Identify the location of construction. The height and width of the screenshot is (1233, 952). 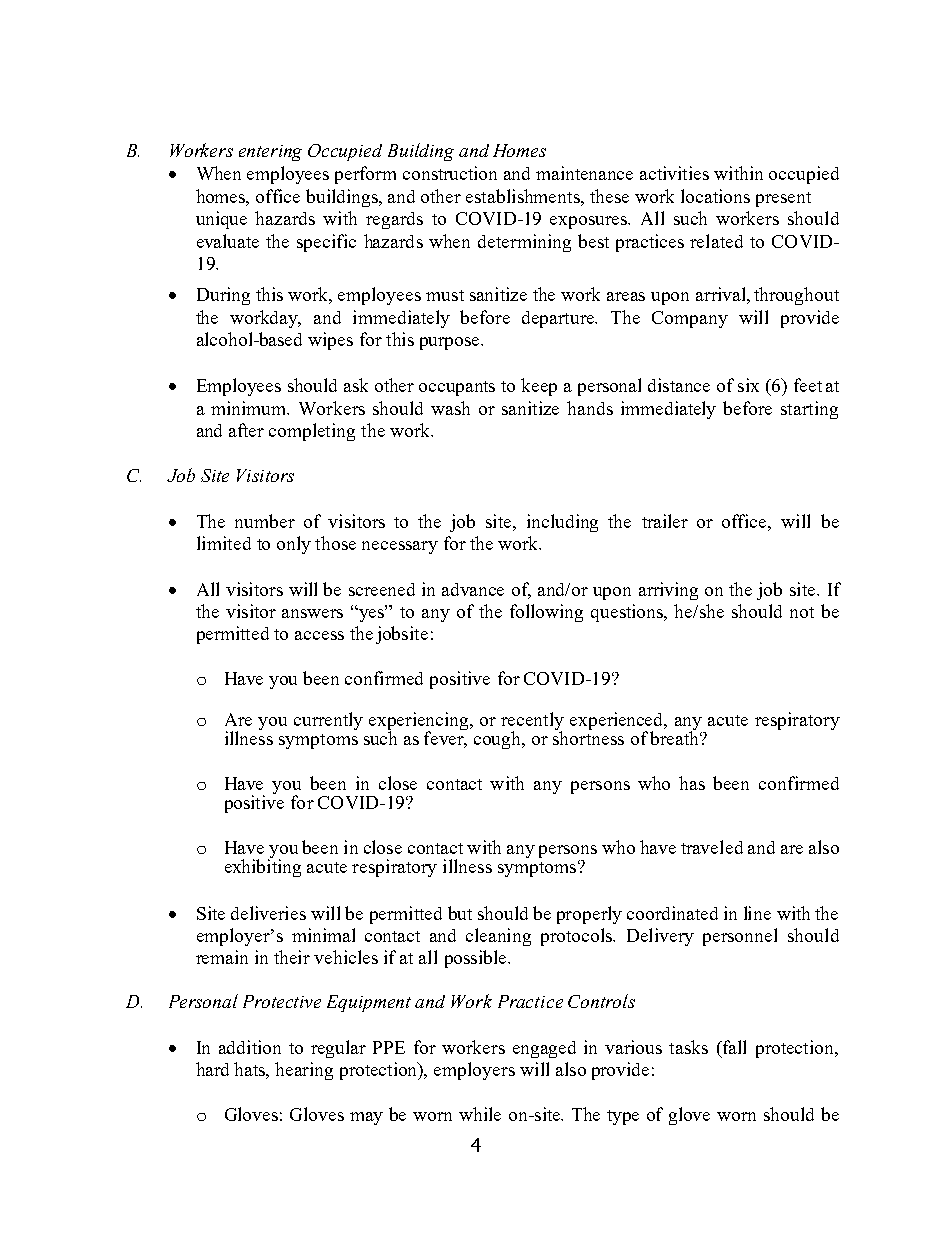
(450, 173).
